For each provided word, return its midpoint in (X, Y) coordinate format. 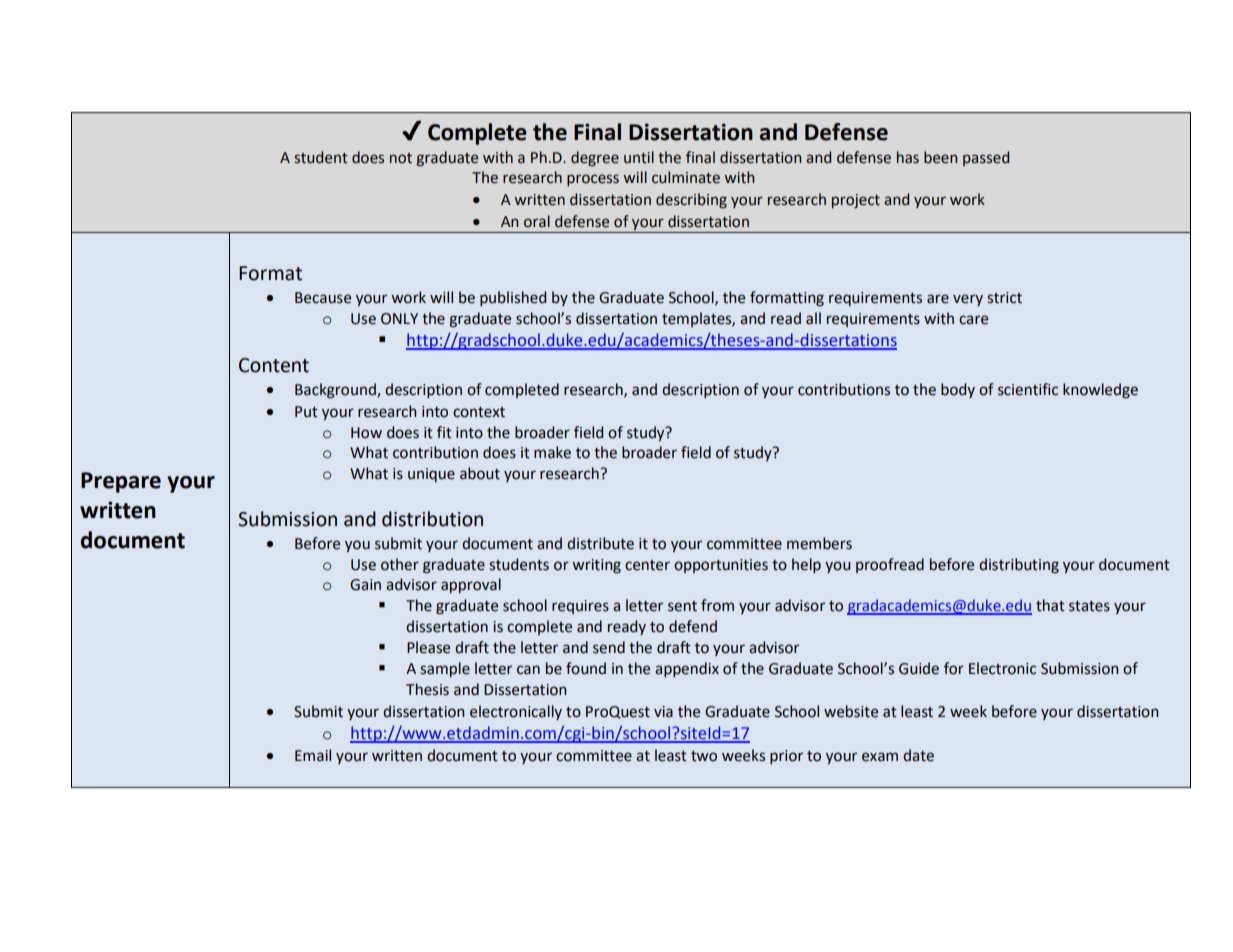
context (479, 412)
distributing (1019, 566)
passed (986, 158)
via (663, 712)
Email (313, 755)
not (401, 158)
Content (274, 365)
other (400, 564)
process (593, 180)
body (958, 390)
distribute (600, 543)
